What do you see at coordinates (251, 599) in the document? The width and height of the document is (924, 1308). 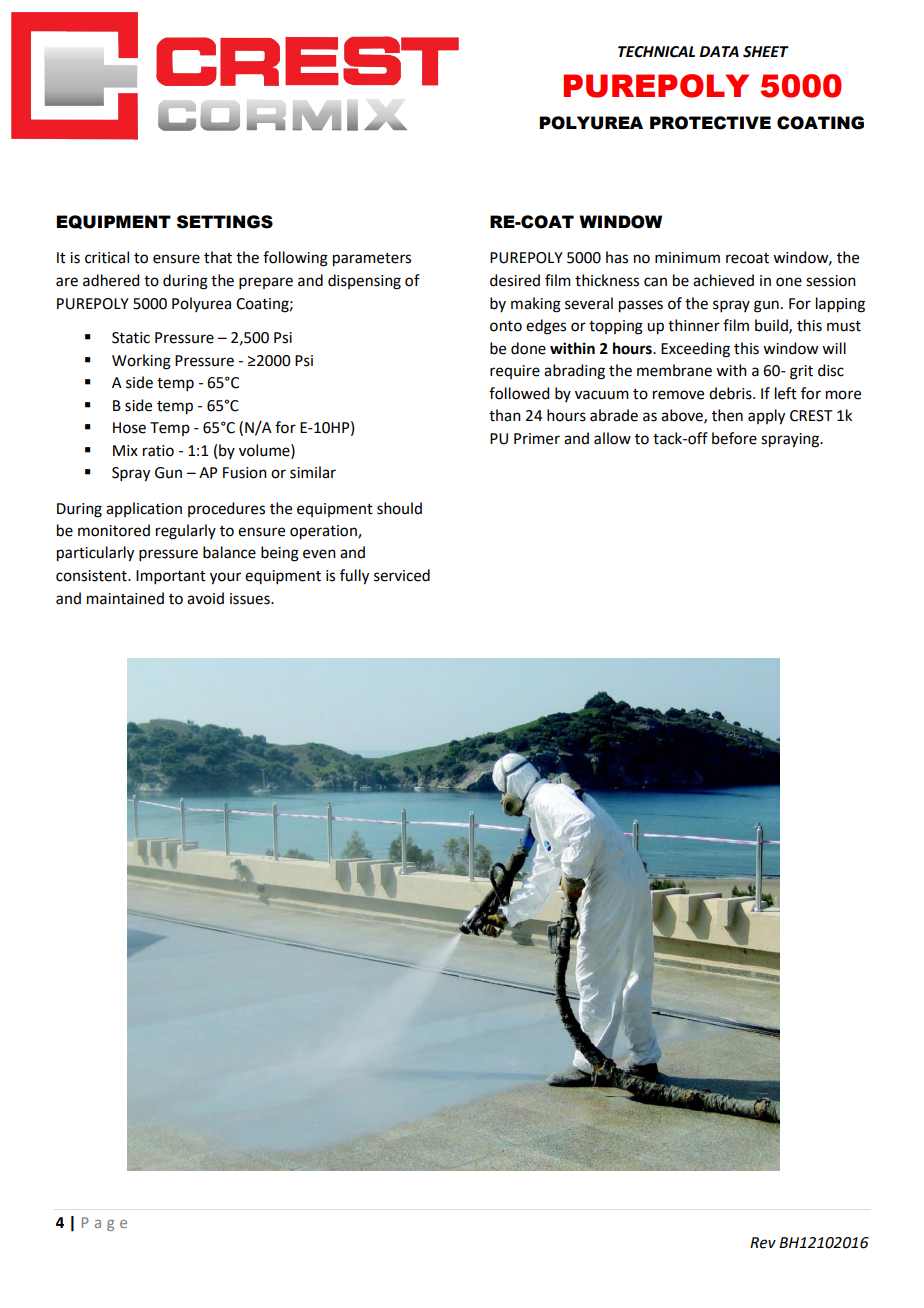 I see `issues` at bounding box center [251, 599].
